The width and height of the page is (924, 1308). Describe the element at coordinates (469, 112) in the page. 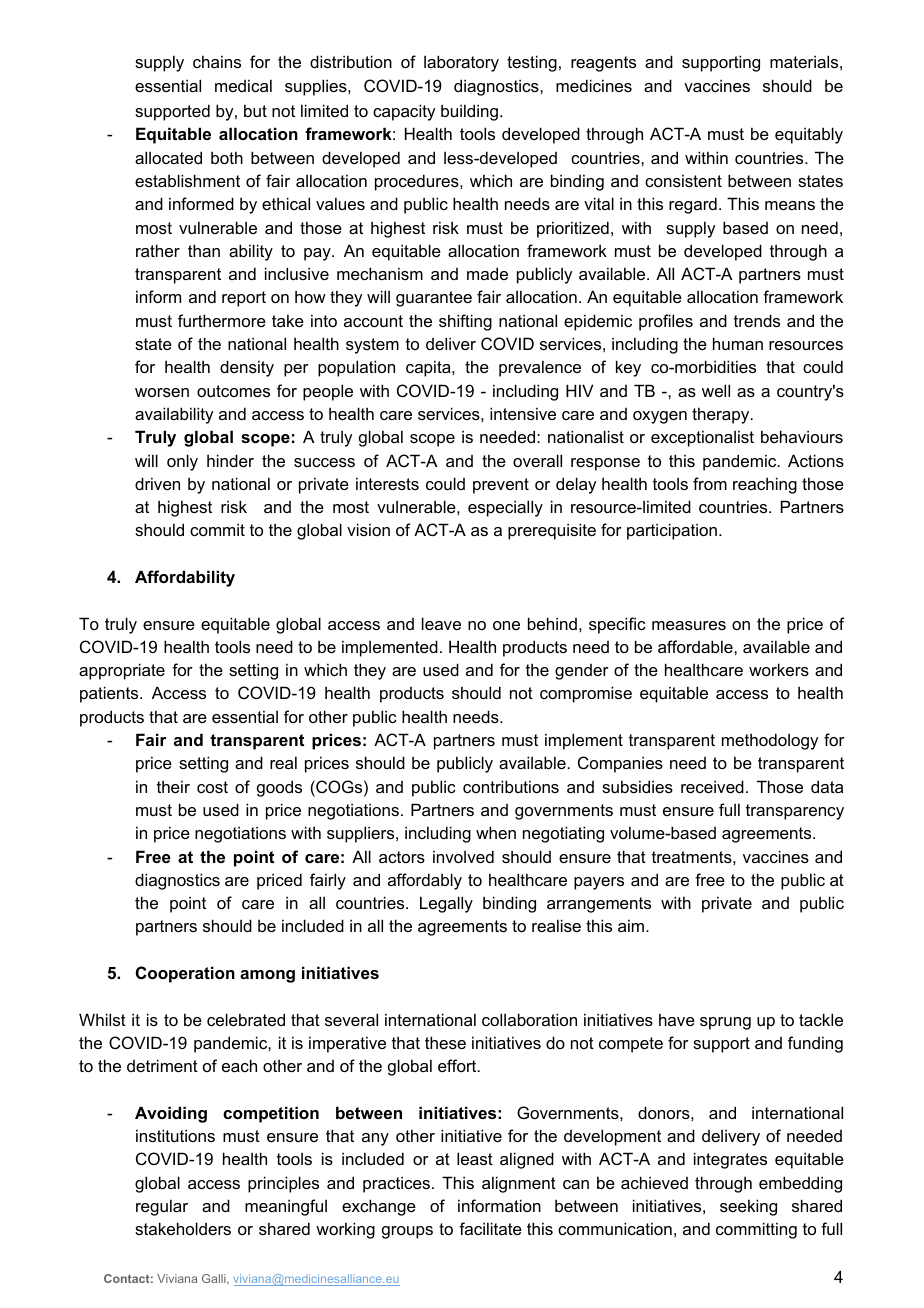

I see `building` at that location.
